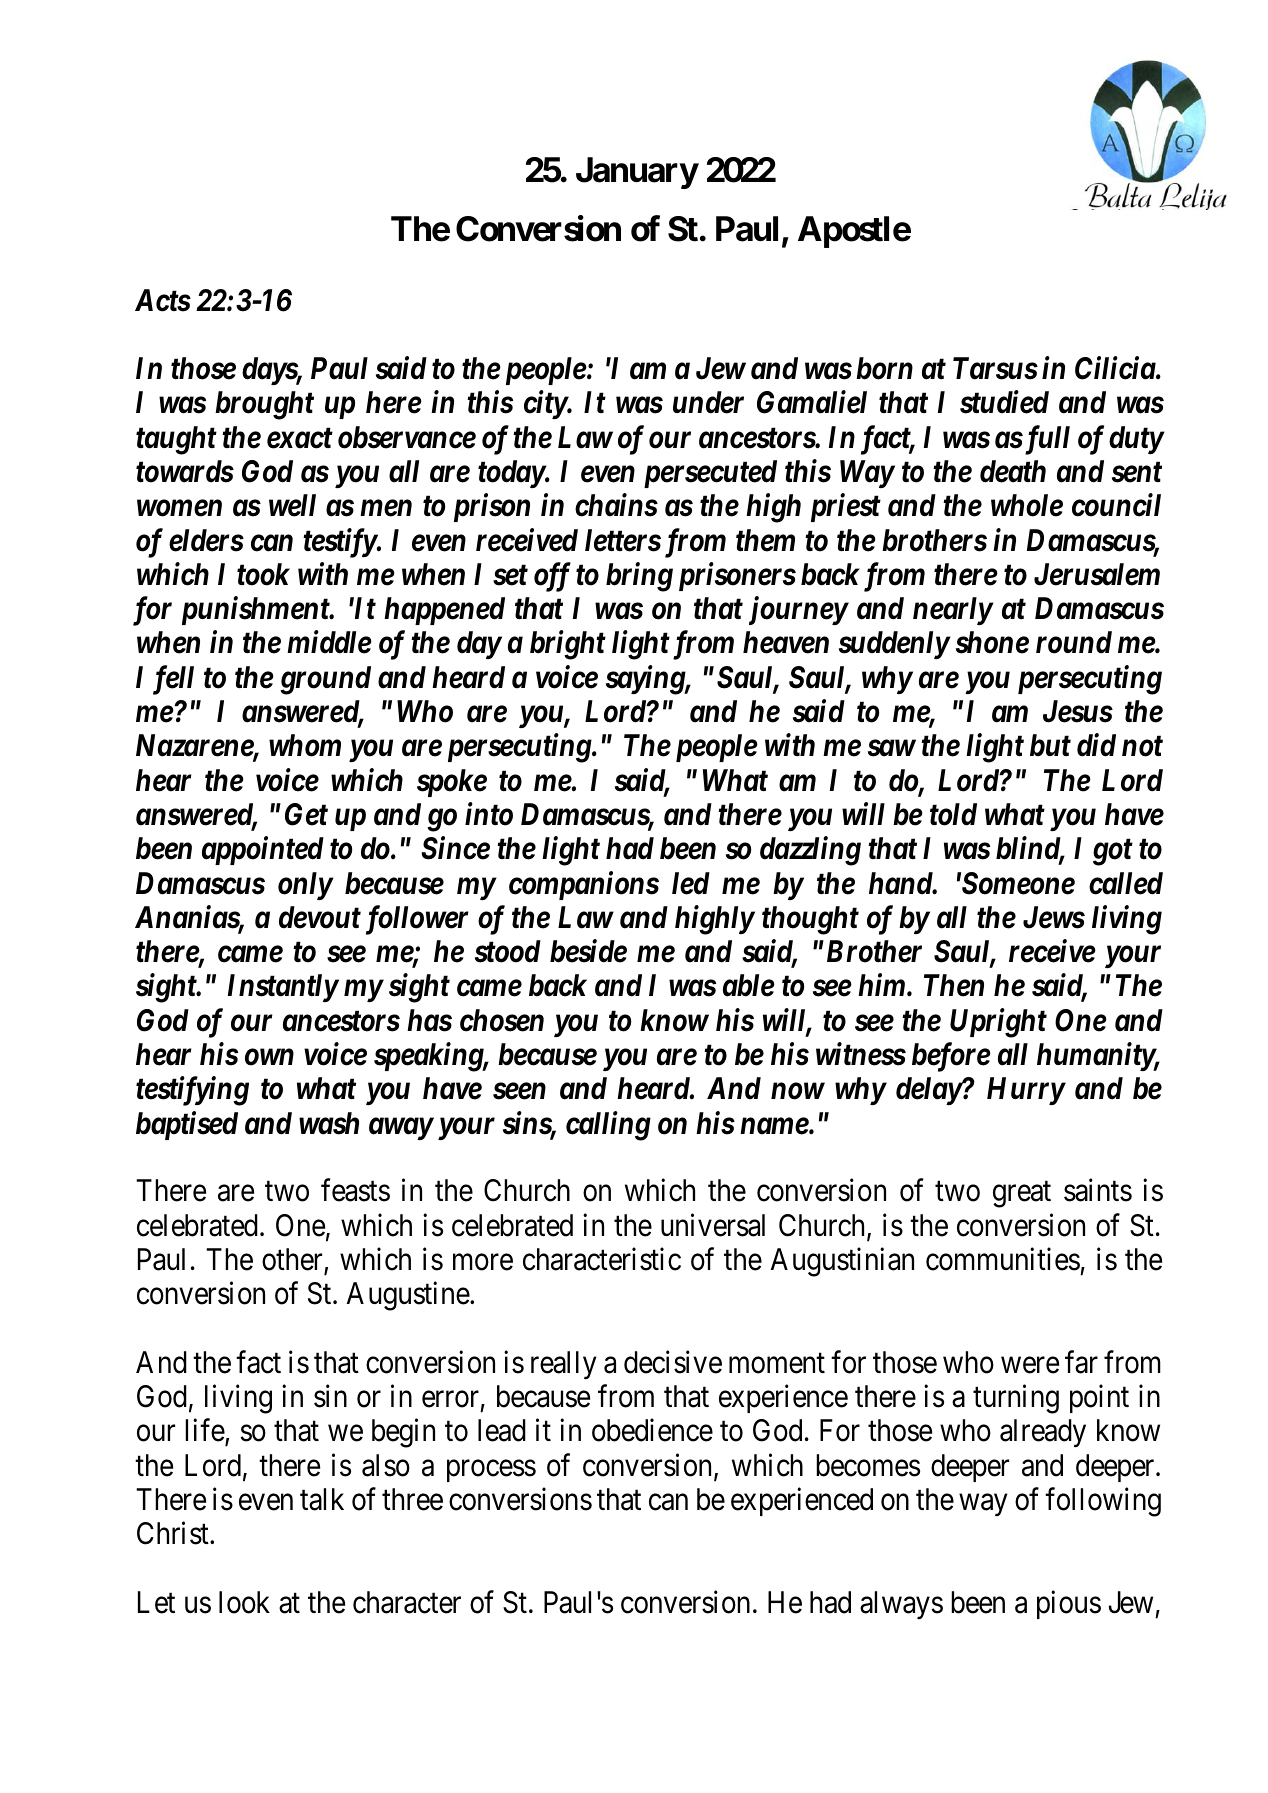 The image size is (1268, 1793). Describe the element at coordinates (637, 173) in the screenshot. I see `January` at that location.
